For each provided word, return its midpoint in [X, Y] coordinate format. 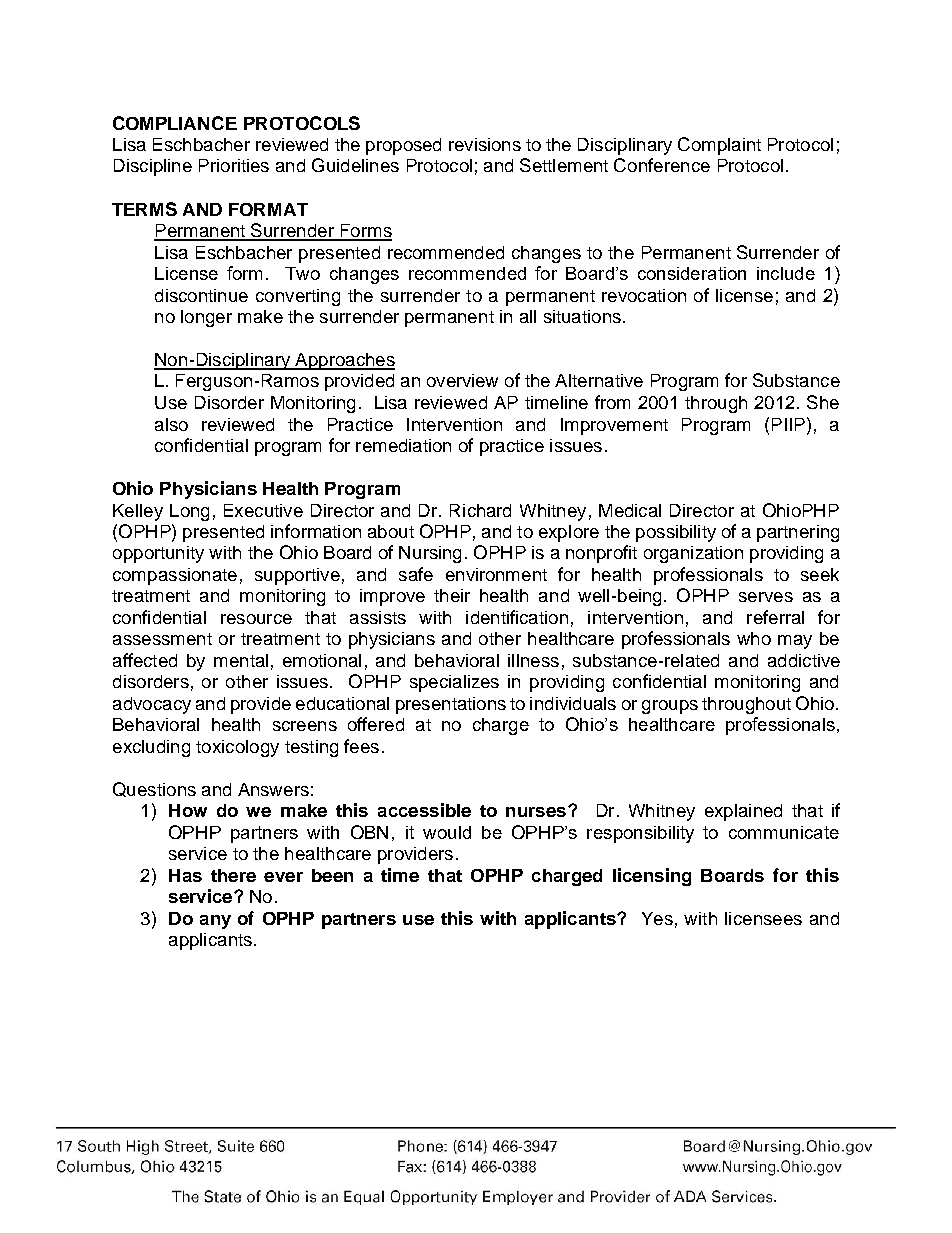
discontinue [201, 295]
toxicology [237, 748]
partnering [798, 533]
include [786, 273]
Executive [263, 510]
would [447, 832]
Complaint [719, 146]
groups [670, 707]
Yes [657, 918]
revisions [485, 144]
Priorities [234, 165]
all [528, 316]
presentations [451, 705]
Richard [480, 510]
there [233, 875]
